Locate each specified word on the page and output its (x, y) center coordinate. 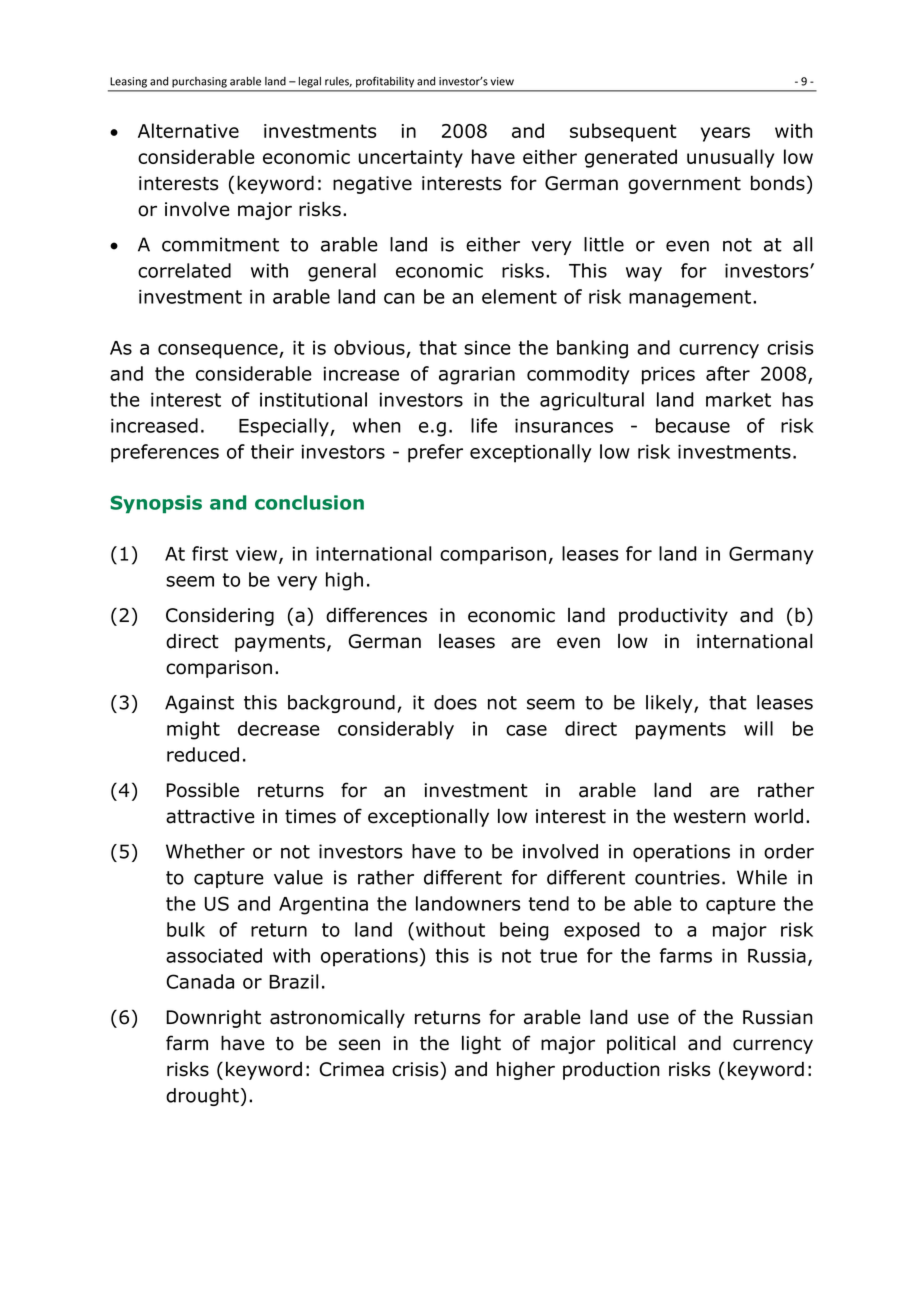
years (725, 134)
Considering (220, 616)
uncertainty (411, 159)
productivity (673, 616)
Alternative (188, 130)
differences (376, 615)
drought (202, 1097)
